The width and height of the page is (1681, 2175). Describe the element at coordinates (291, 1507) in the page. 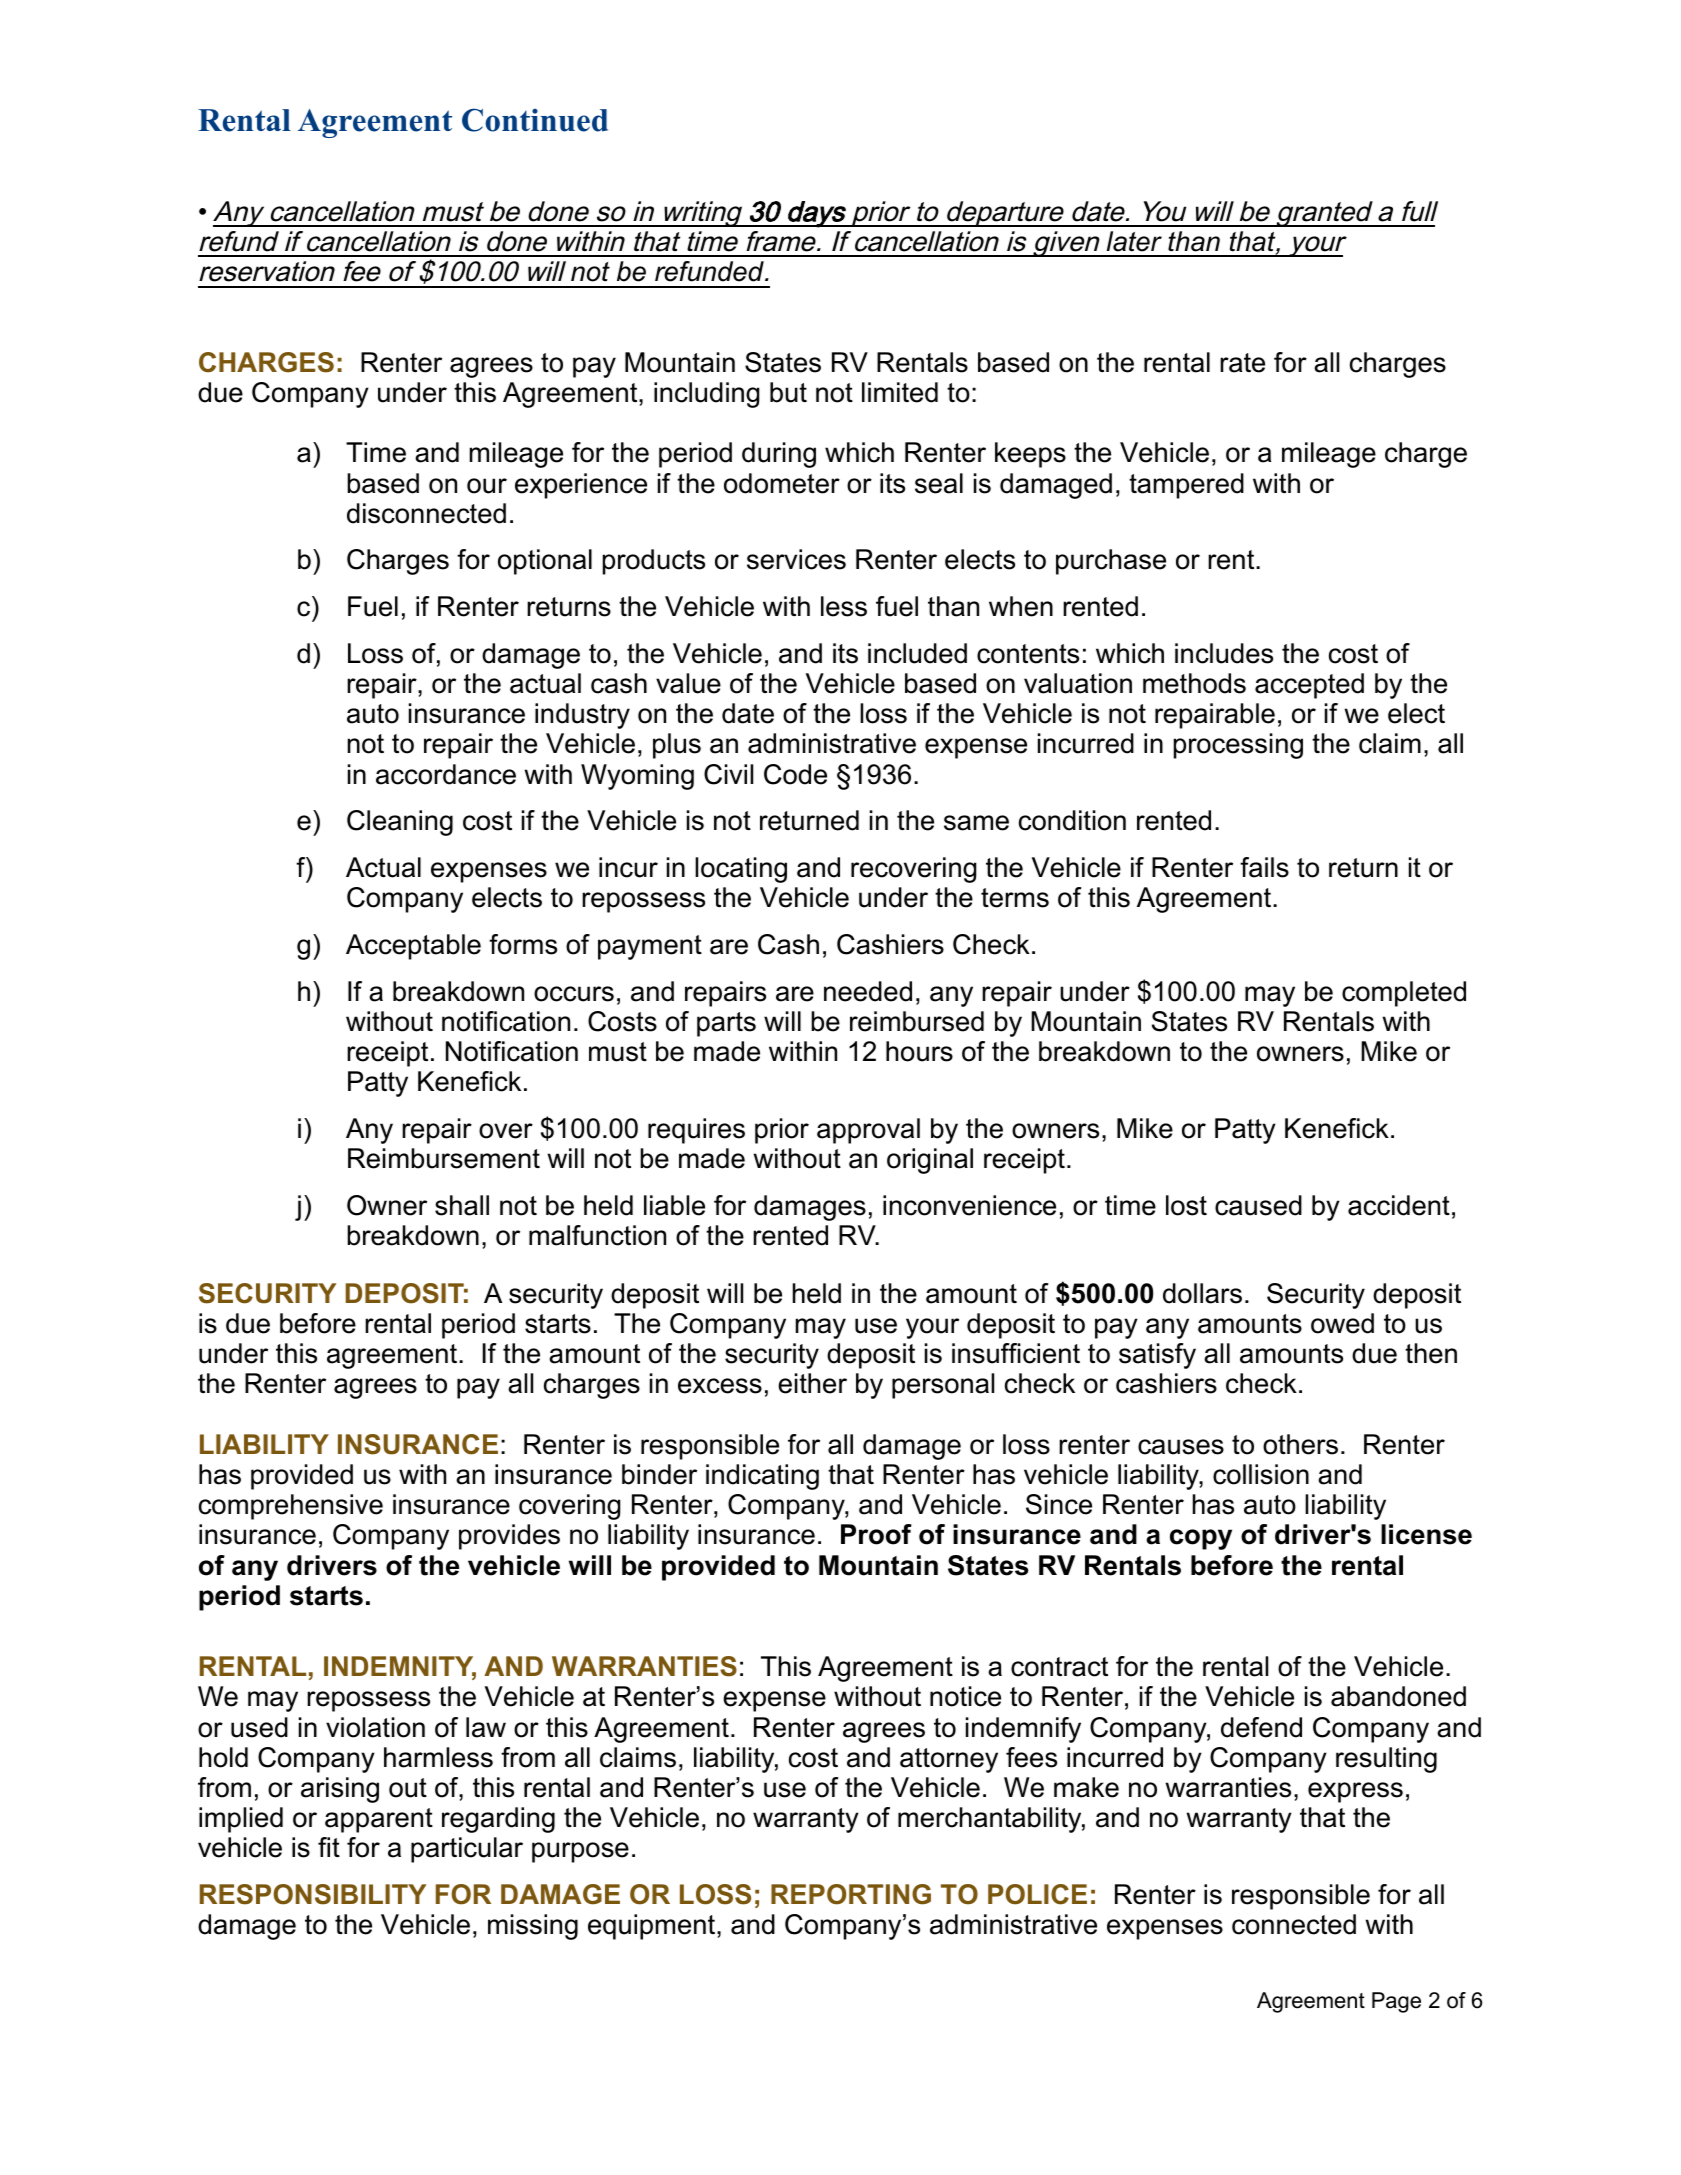

I see `comprehensive` at that location.
